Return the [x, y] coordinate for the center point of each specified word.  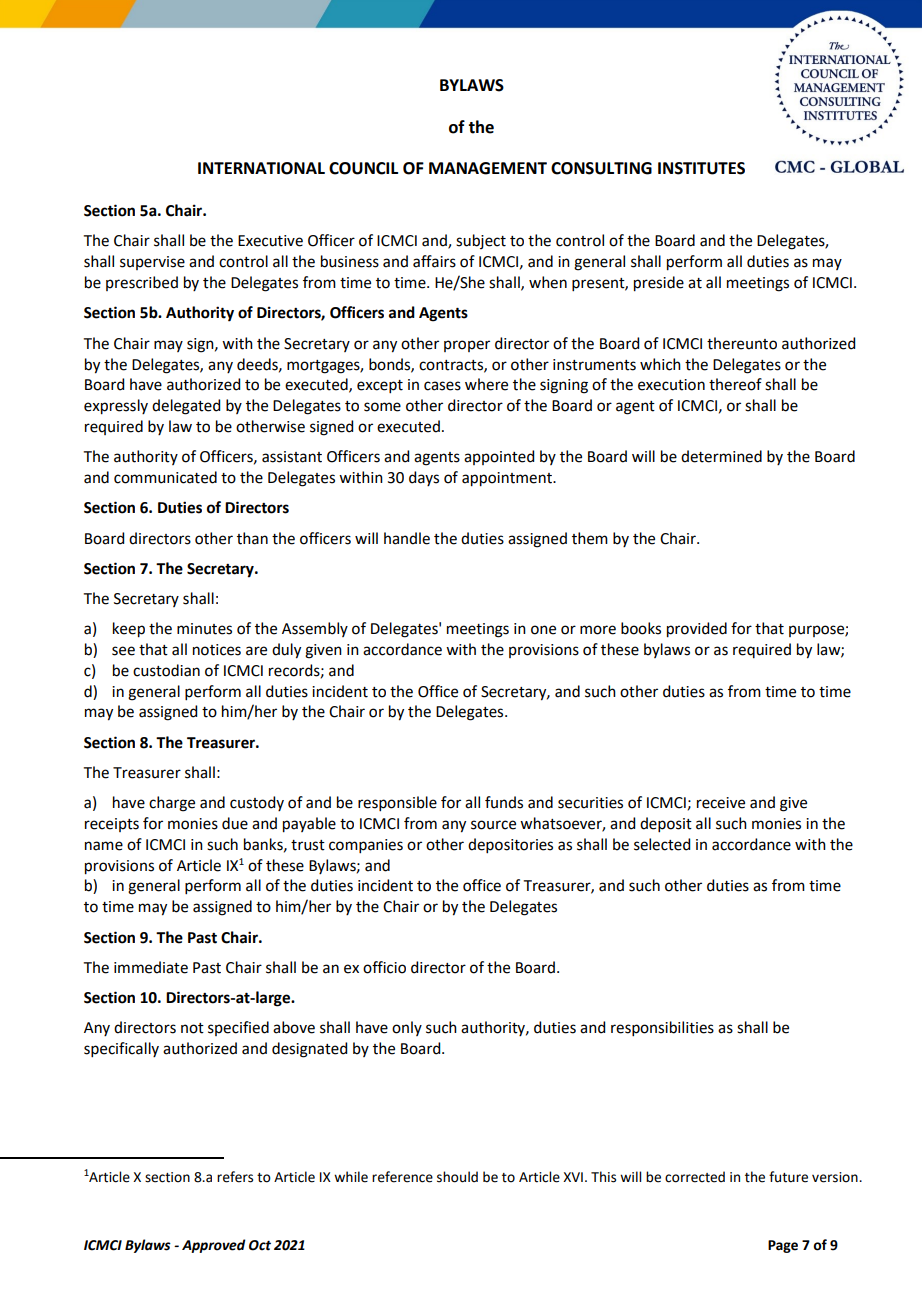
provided [697, 630]
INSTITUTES [701, 168]
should [457, 1177]
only [407, 1028]
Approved [214, 1246]
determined [721, 456]
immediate [151, 967]
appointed [499, 457]
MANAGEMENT [488, 168]
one [543, 630]
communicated [165, 477]
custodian [166, 670]
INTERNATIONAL [261, 168]
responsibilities [662, 1028]
